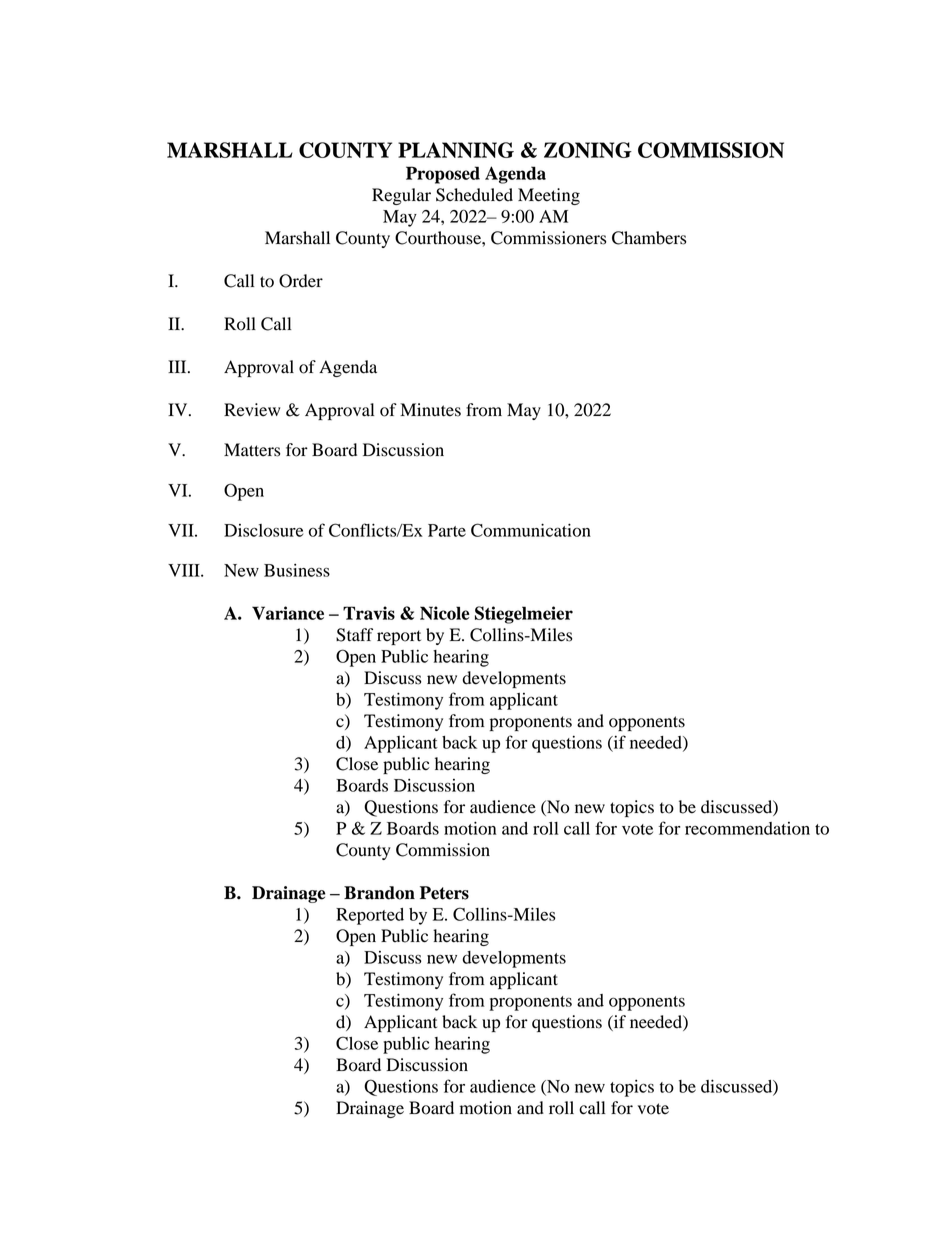 The width and height of the screenshot is (952, 1233). What do you see at coordinates (649, 238) in the screenshot?
I see `Chambers` at bounding box center [649, 238].
